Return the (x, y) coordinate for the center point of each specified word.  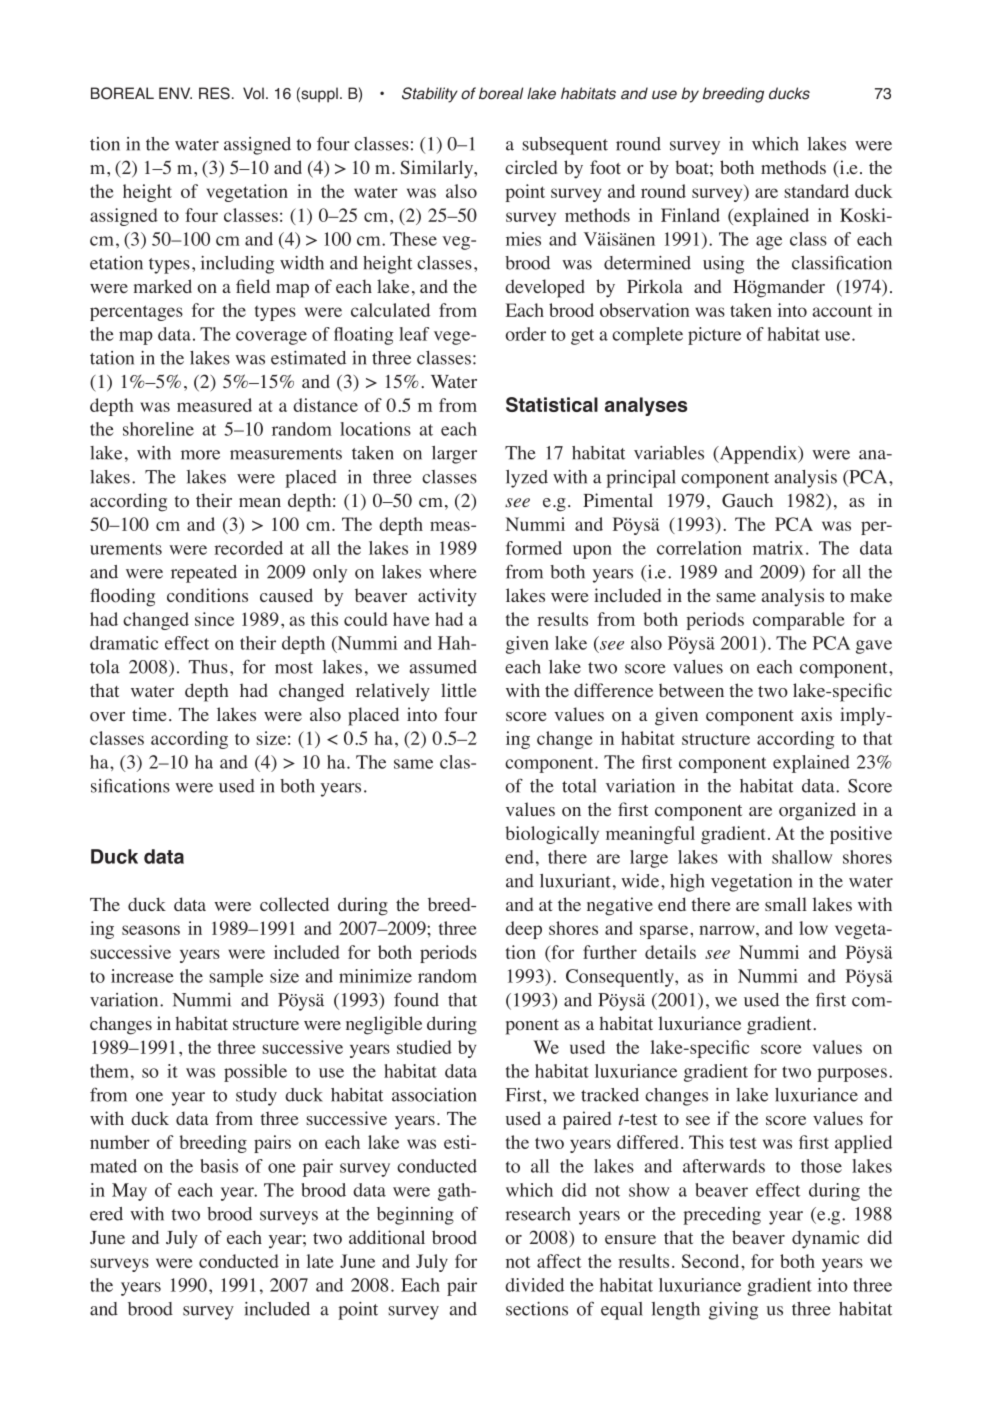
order (526, 334)
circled (531, 167)
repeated (204, 574)
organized (817, 811)
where (453, 572)
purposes (852, 1075)
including (237, 265)
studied (424, 1047)
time (149, 714)
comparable (798, 621)
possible (255, 1073)
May (129, 1192)
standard (816, 191)
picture (714, 336)
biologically (552, 835)
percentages (136, 313)
